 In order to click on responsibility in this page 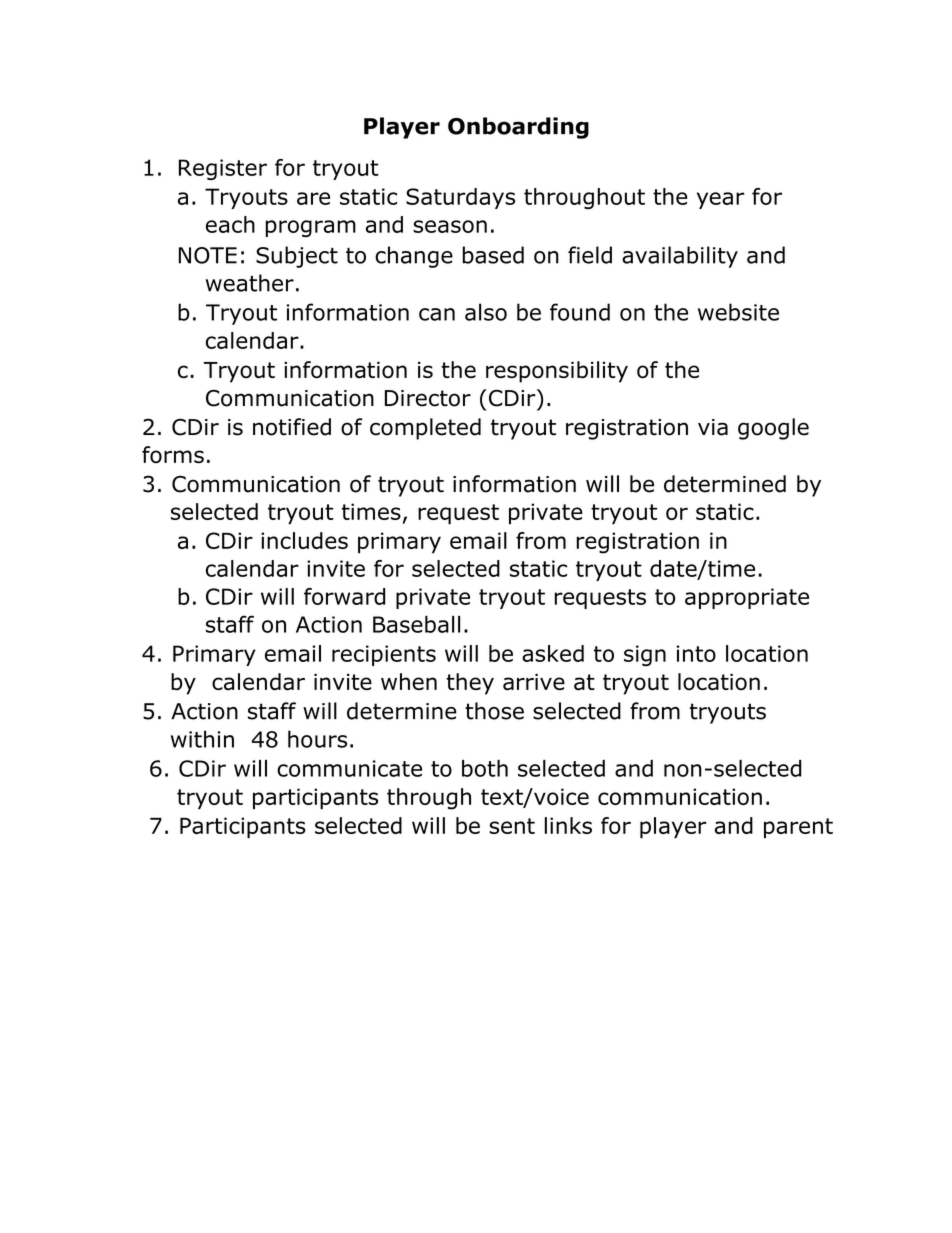, I will do `click(557, 372)`.
